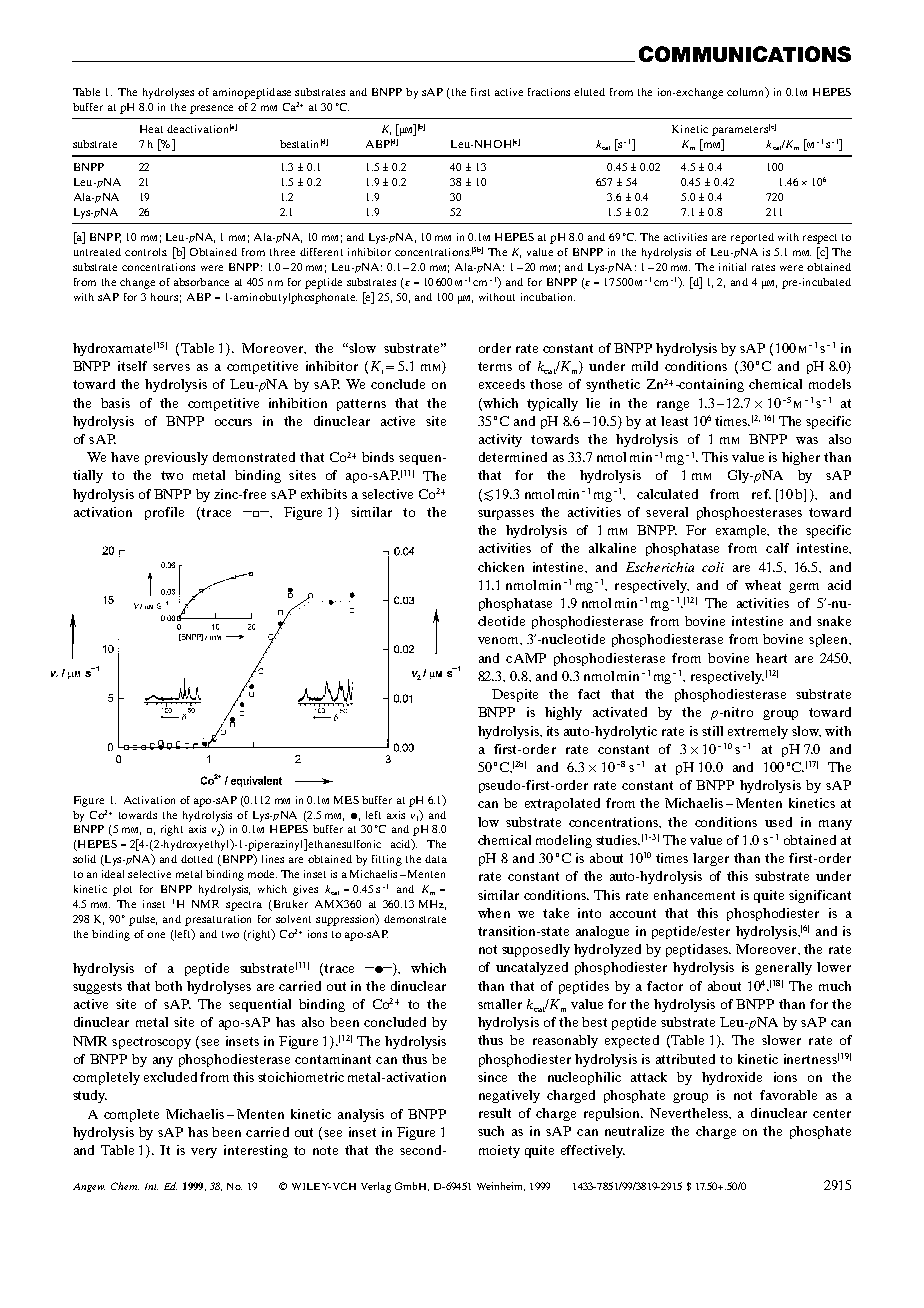 This screenshot has height=1308, width=924. I want to click on pulse, so click(143, 920).
